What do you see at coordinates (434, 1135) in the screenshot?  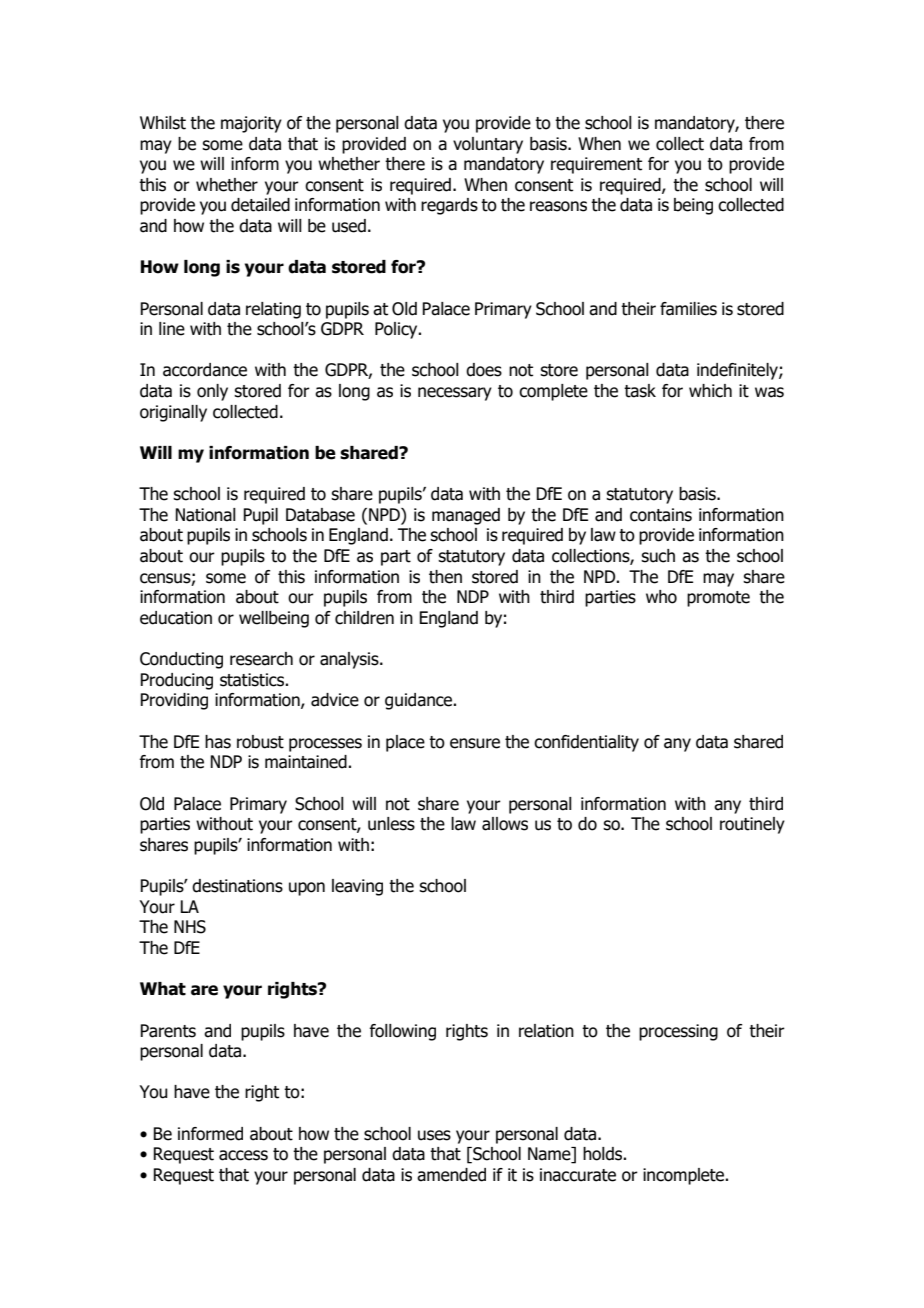 I see `uses` at bounding box center [434, 1135].
